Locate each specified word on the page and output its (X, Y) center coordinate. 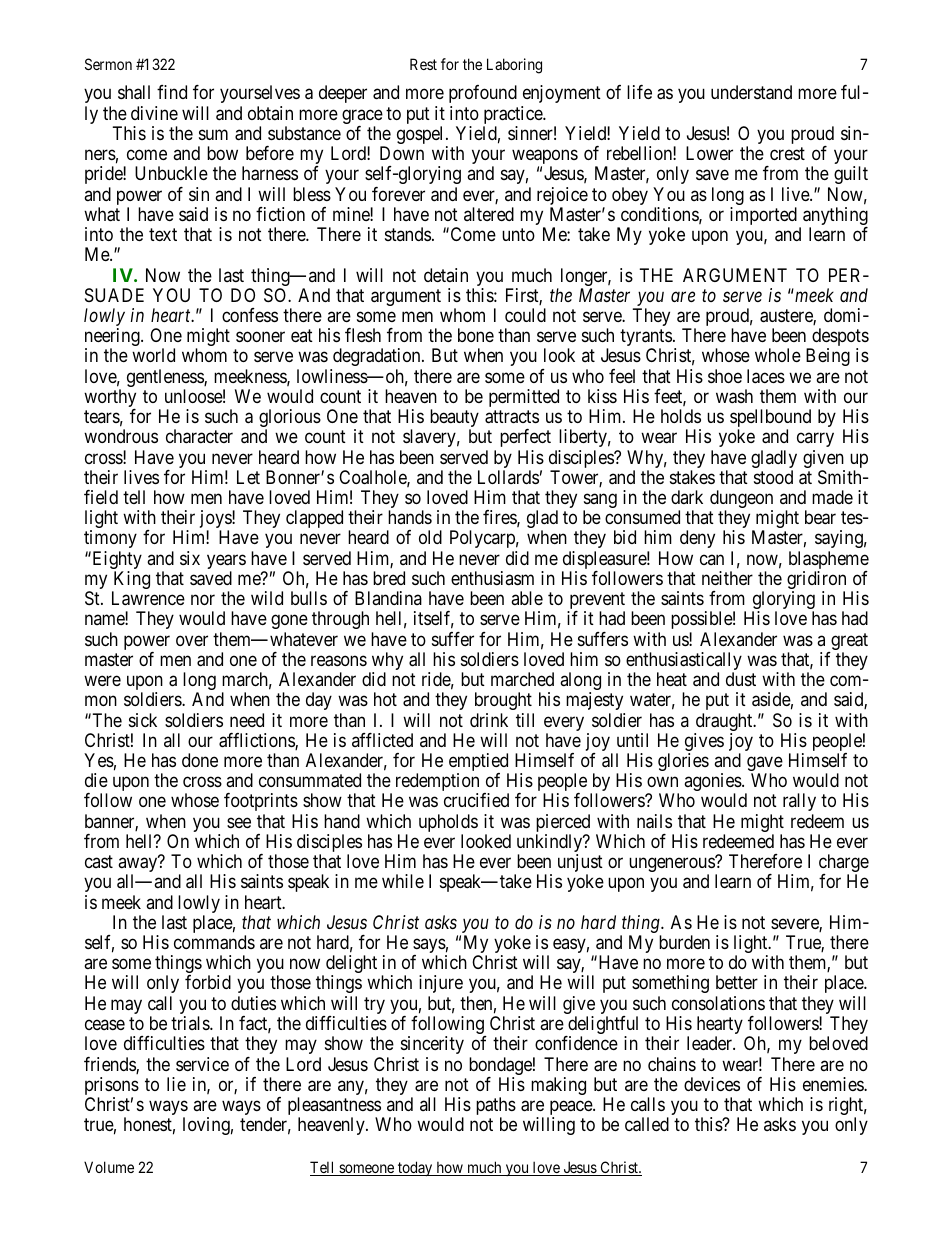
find (172, 92)
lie (176, 1084)
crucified (476, 800)
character (199, 436)
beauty (454, 419)
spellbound (770, 419)
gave (765, 765)
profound (483, 94)
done (200, 760)
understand (751, 92)
